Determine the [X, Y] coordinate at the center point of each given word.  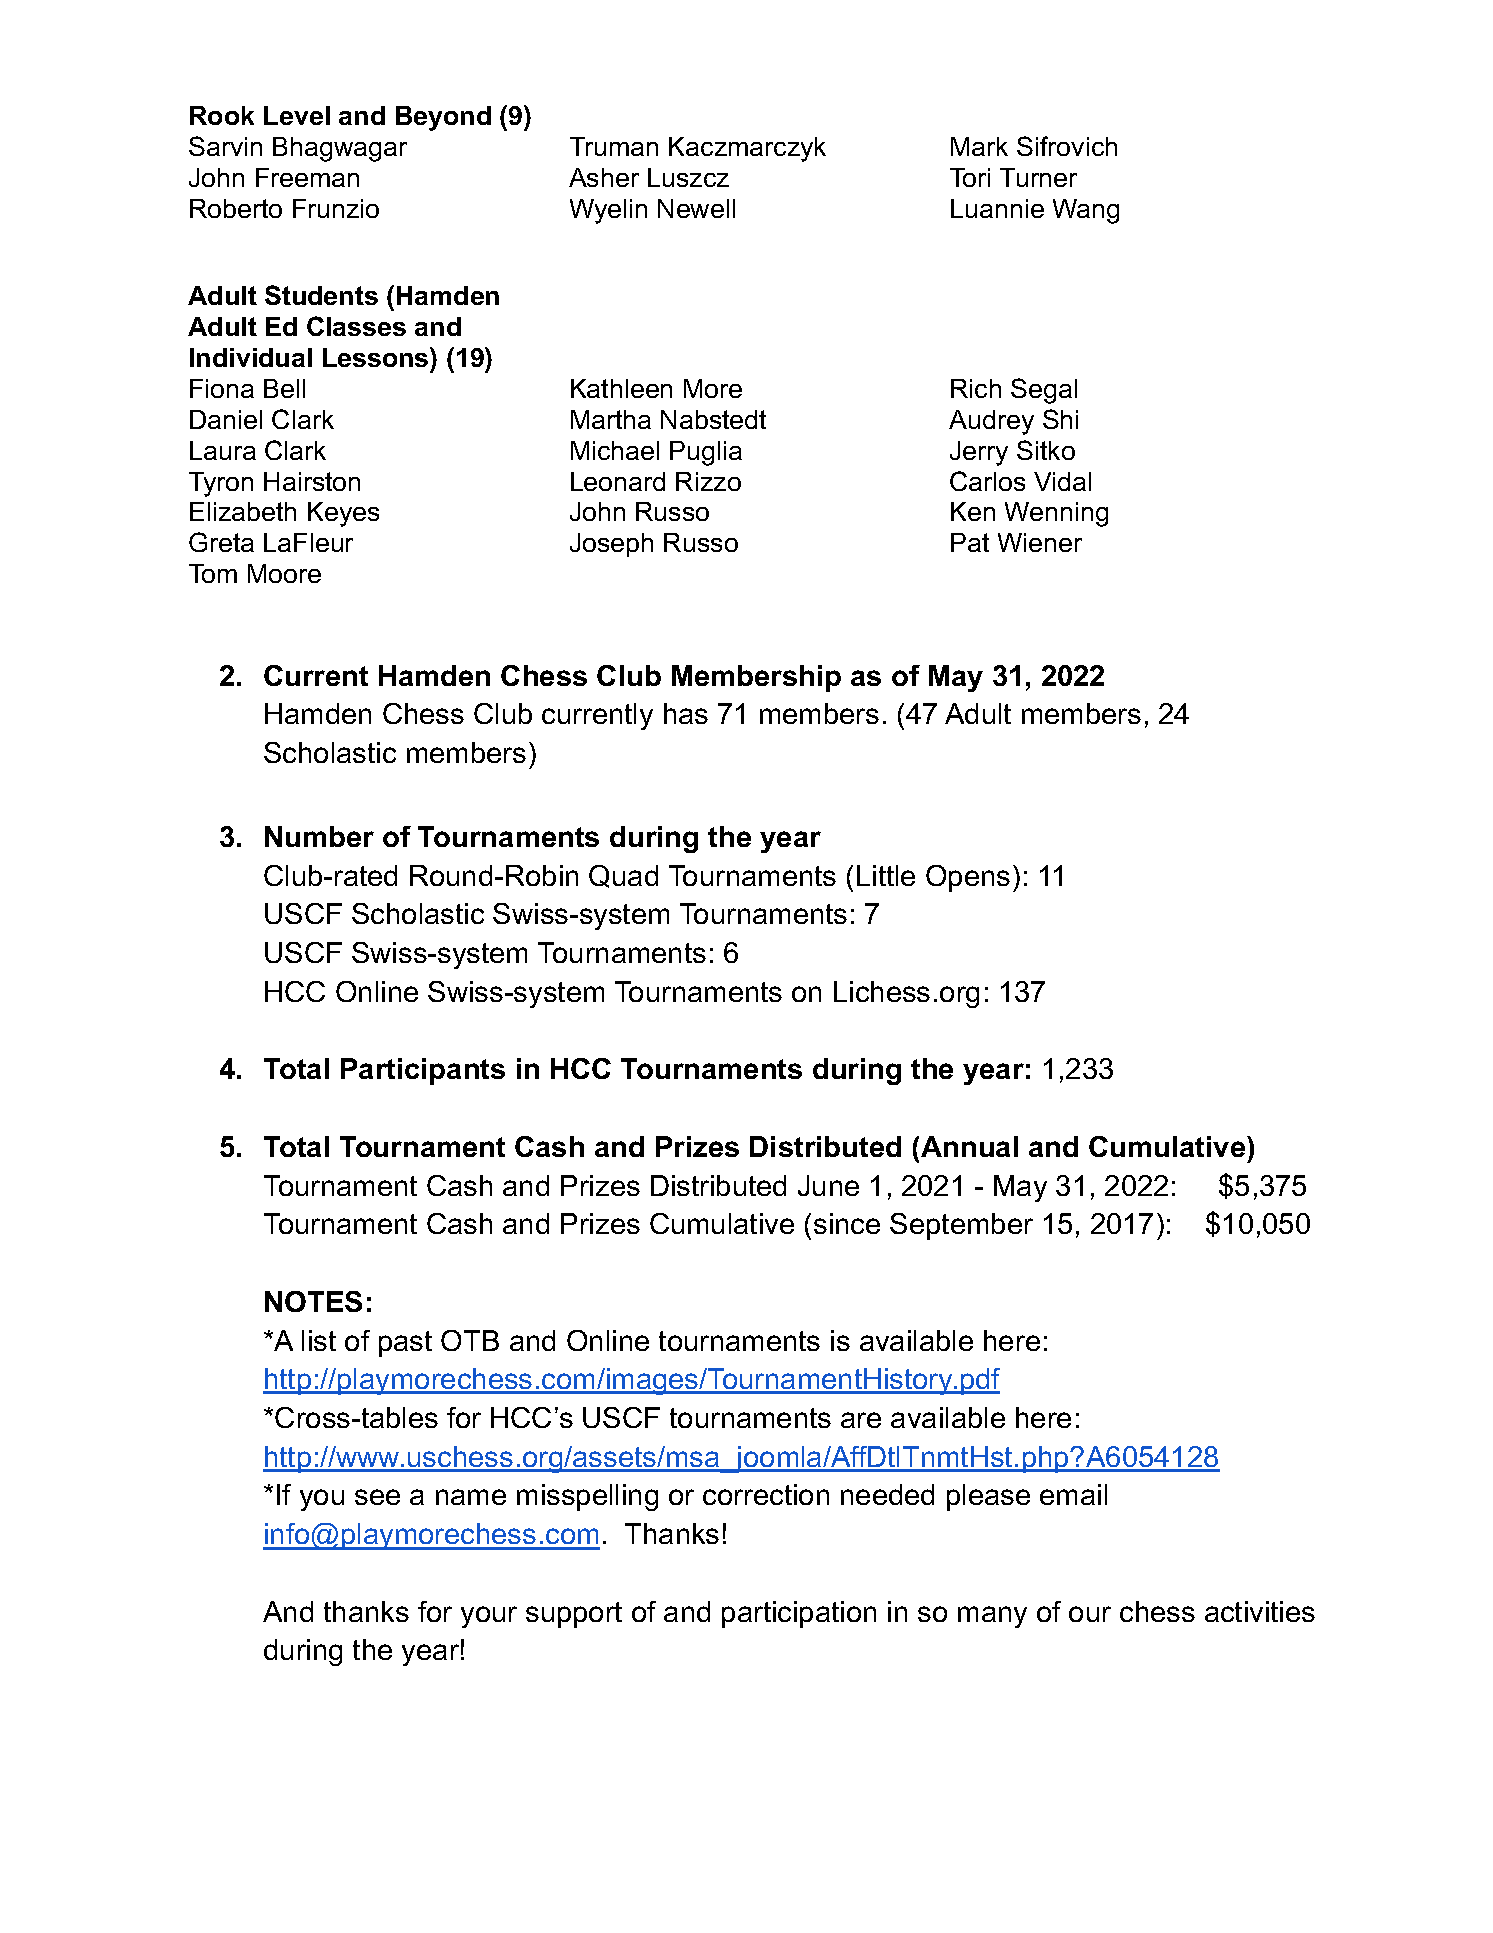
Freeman [307, 177]
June [828, 1185]
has [686, 713]
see [377, 1497]
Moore [284, 573]
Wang [1086, 211]
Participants [423, 1071]
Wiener [1040, 542]
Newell [696, 208]
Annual [968, 1146]
